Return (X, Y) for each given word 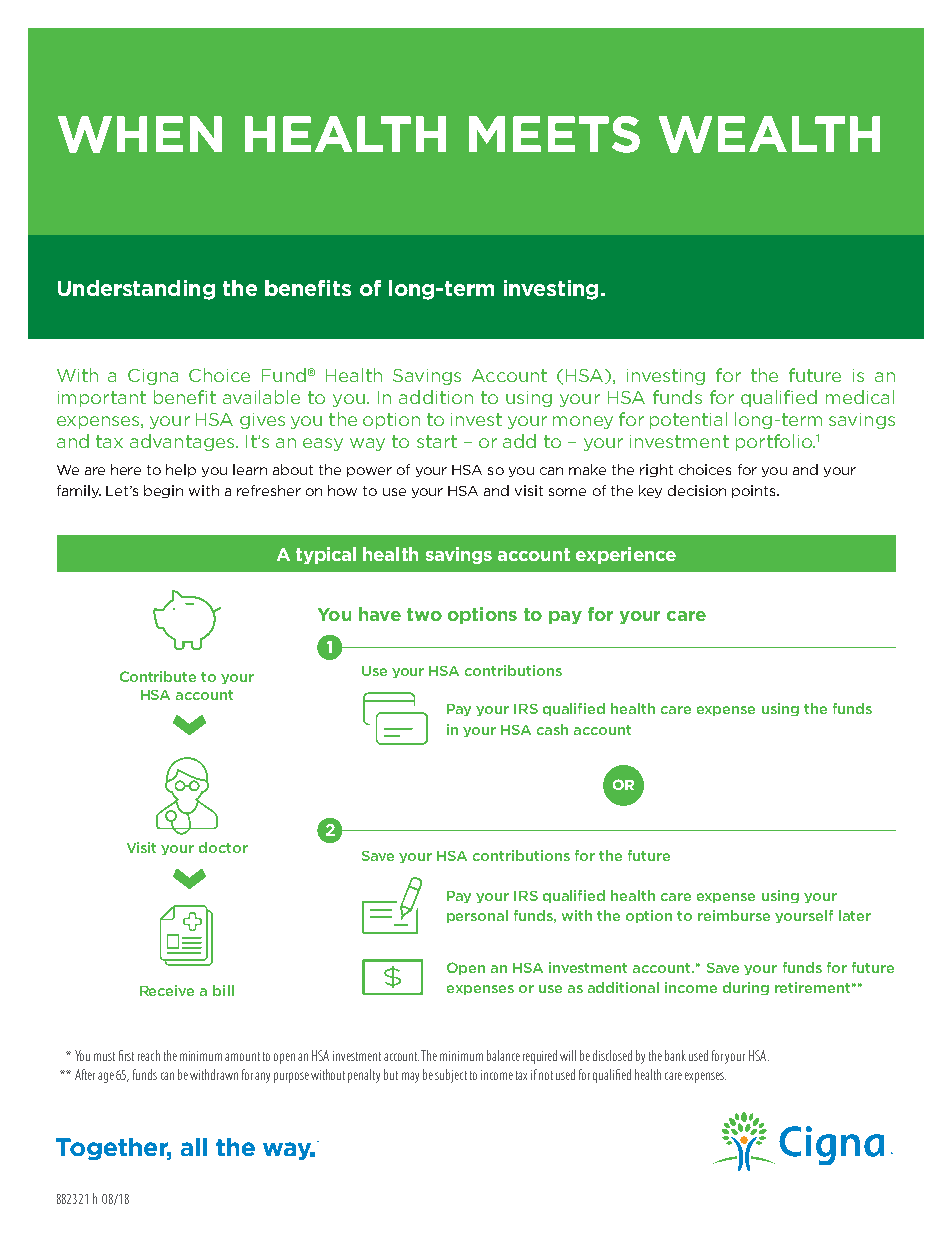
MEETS (554, 134)
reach (149, 1055)
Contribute (158, 676)
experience (626, 555)
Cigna (153, 377)
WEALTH (769, 134)
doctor (223, 847)
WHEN (140, 134)
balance (503, 1055)
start (437, 441)
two (424, 614)
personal (477, 916)
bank (675, 1055)
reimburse (734, 915)
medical (860, 397)
